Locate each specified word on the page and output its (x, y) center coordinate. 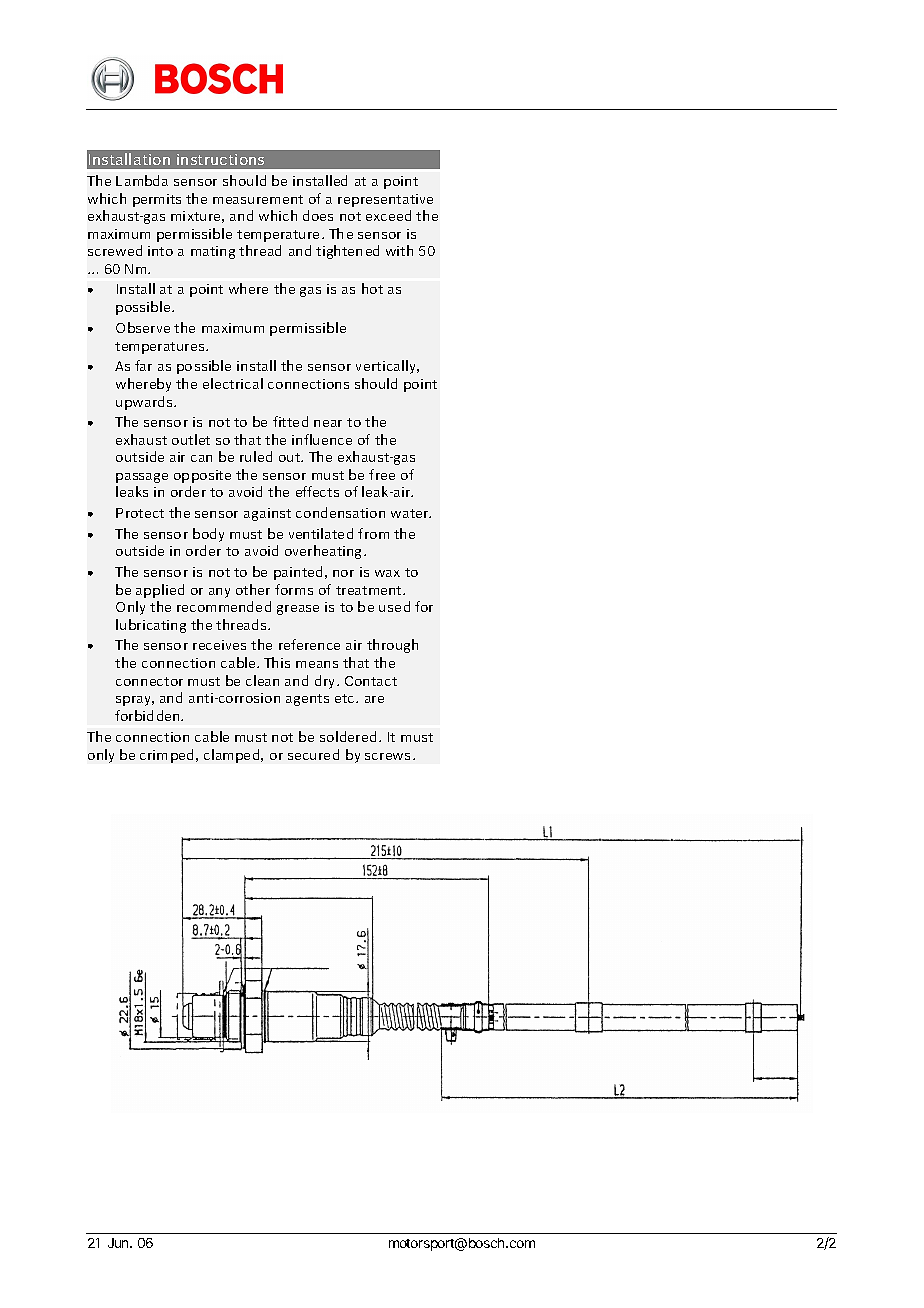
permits (157, 200)
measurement (258, 199)
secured (313, 754)
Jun (119, 1243)
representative (385, 200)
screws (387, 756)
